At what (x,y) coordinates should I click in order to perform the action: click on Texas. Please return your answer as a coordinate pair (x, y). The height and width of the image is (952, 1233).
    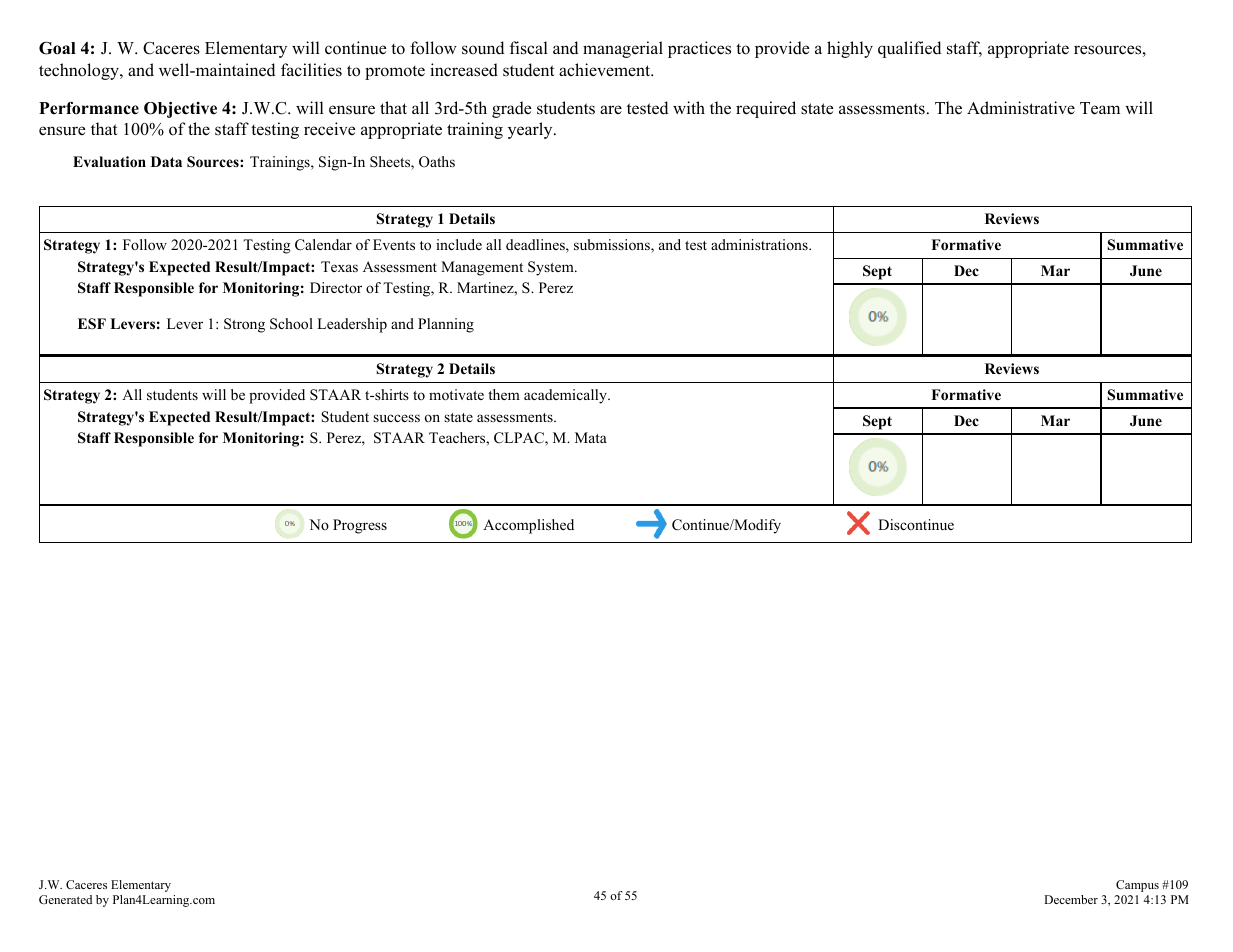
    Looking at the image, I should click on (339, 266).
